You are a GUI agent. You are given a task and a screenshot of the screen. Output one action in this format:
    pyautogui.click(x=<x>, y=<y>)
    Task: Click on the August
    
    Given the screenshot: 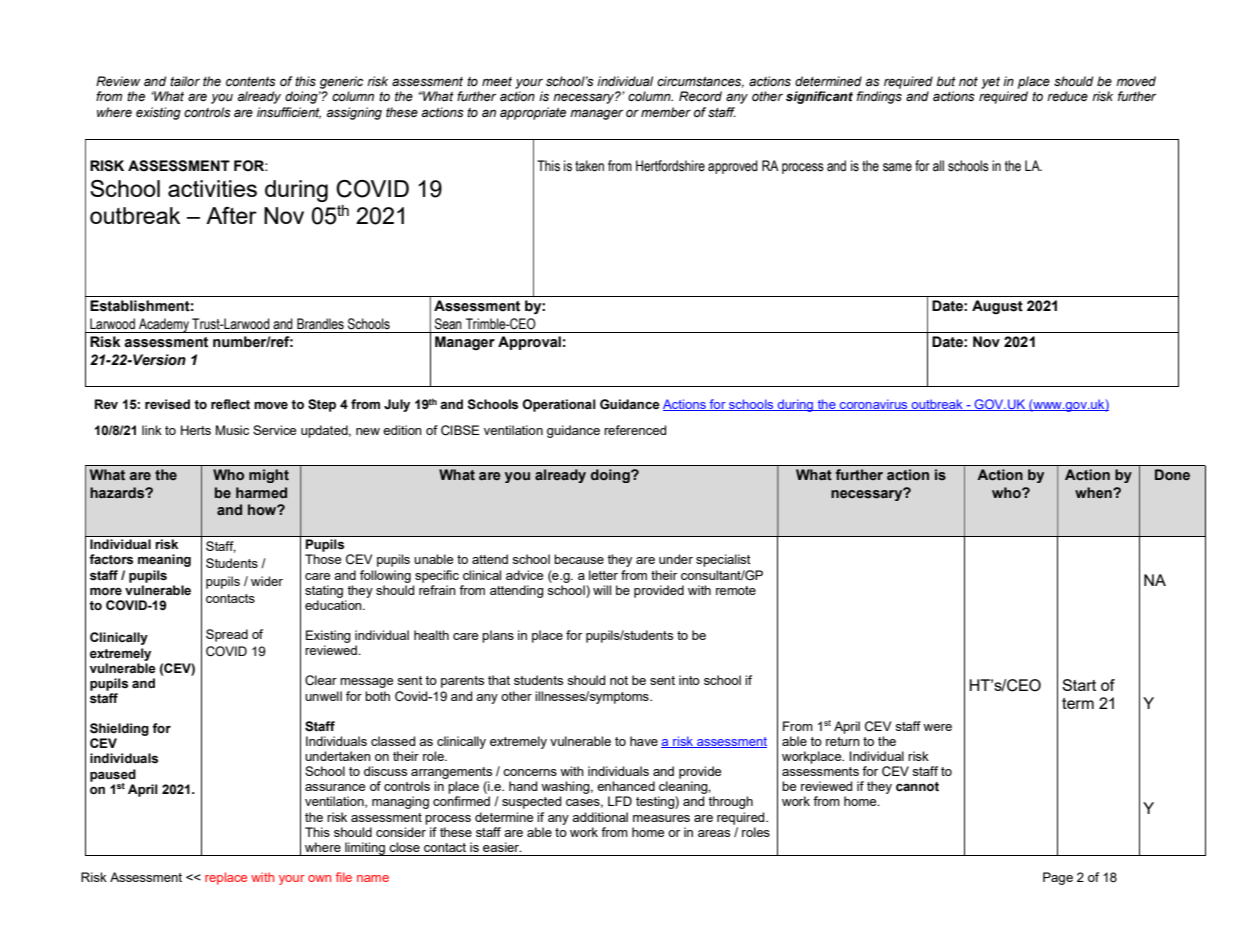 What is the action you would take?
    pyautogui.click(x=997, y=307)
